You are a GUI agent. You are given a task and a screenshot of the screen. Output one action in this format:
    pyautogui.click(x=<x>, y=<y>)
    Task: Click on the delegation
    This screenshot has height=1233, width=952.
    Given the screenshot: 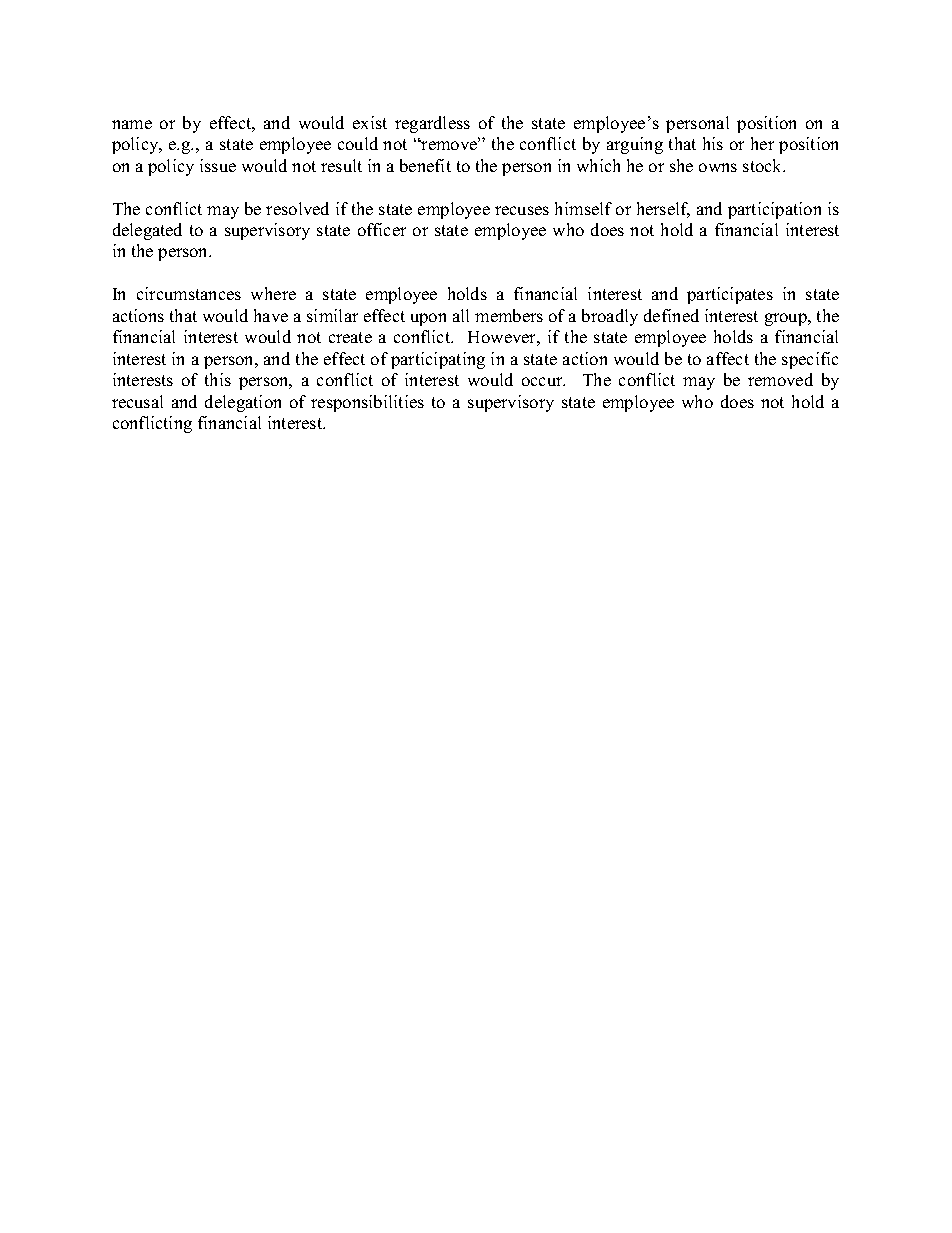 What is the action you would take?
    pyautogui.click(x=243, y=403)
